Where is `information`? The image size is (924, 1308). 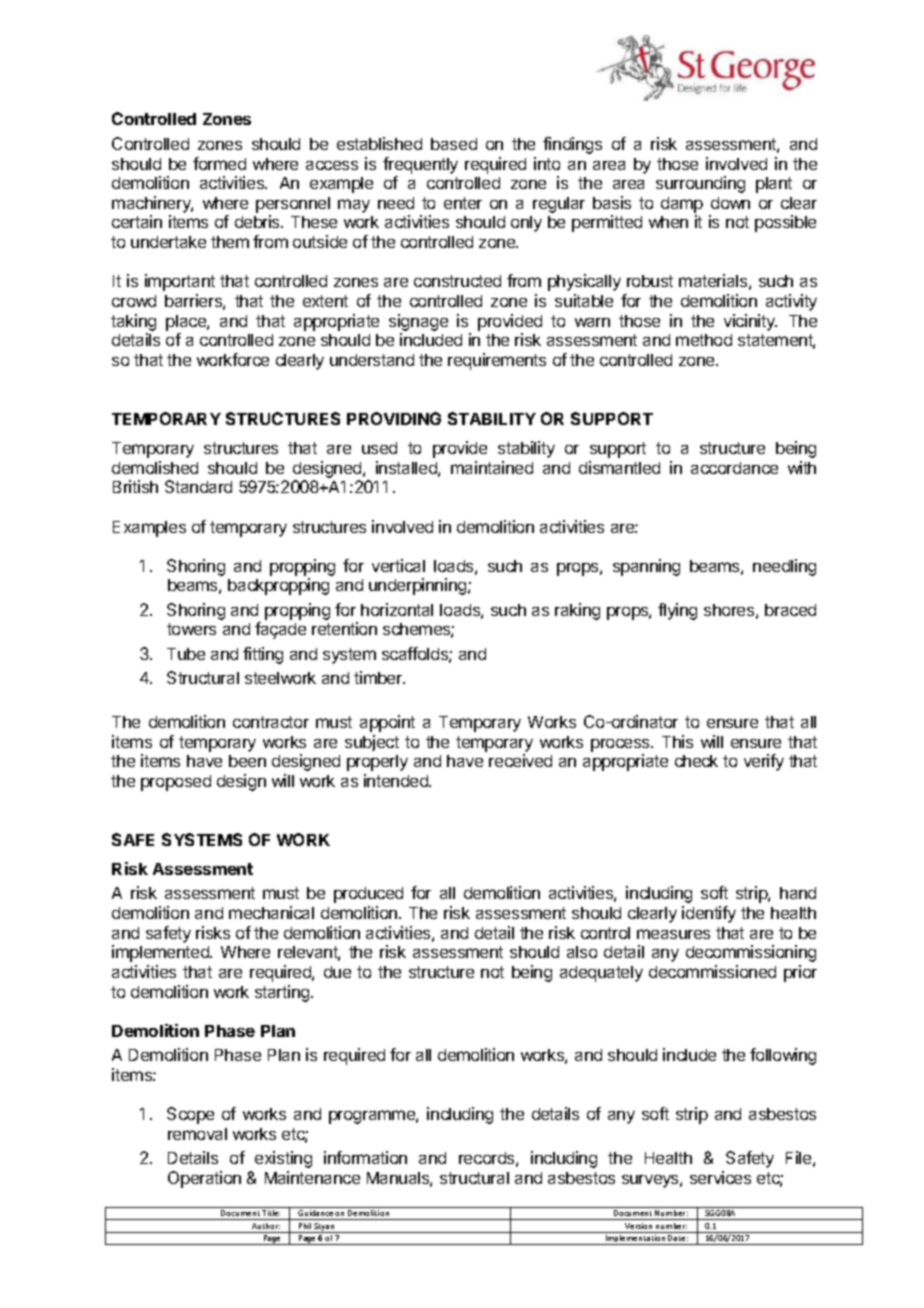 information is located at coordinates (365, 1157).
